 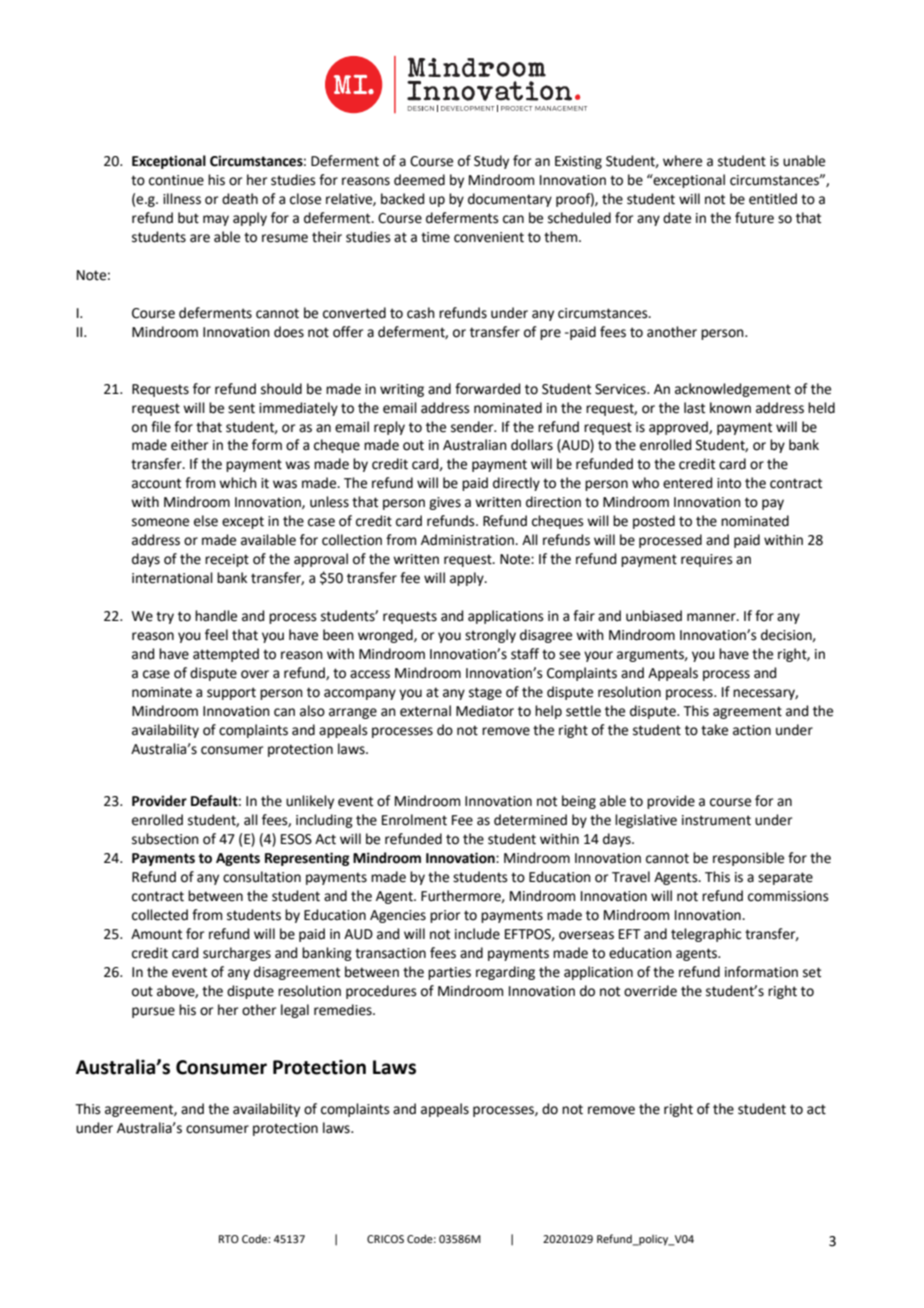 What do you see at coordinates (748, 859) in the screenshot?
I see `responsible` at bounding box center [748, 859].
